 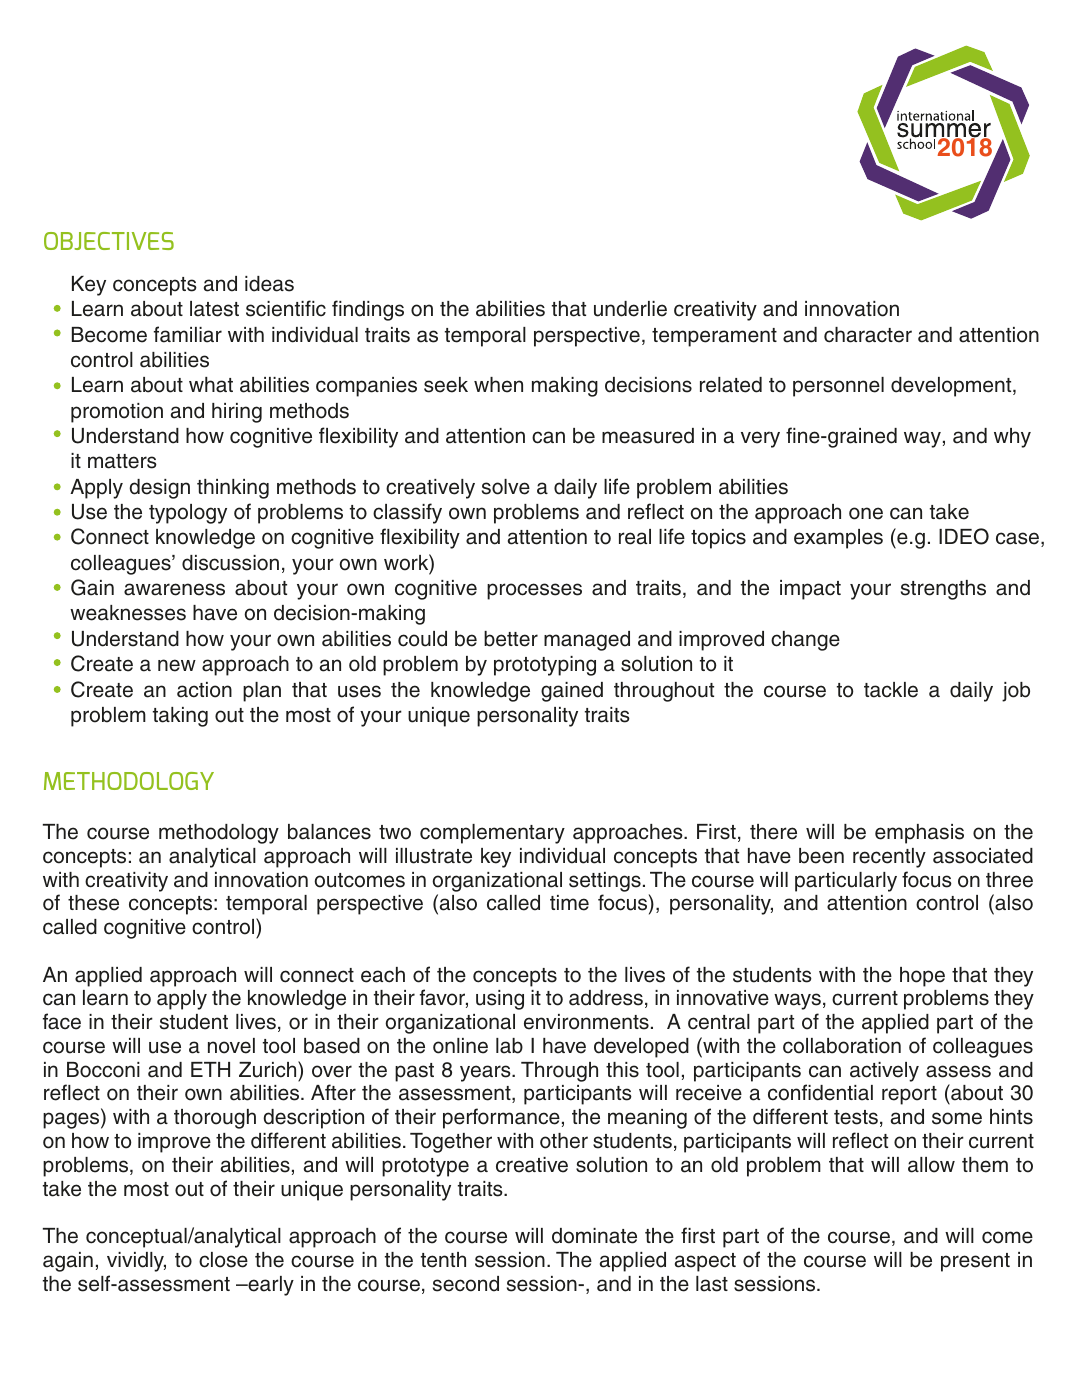 I want to click on awareness, so click(x=174, y=589).
